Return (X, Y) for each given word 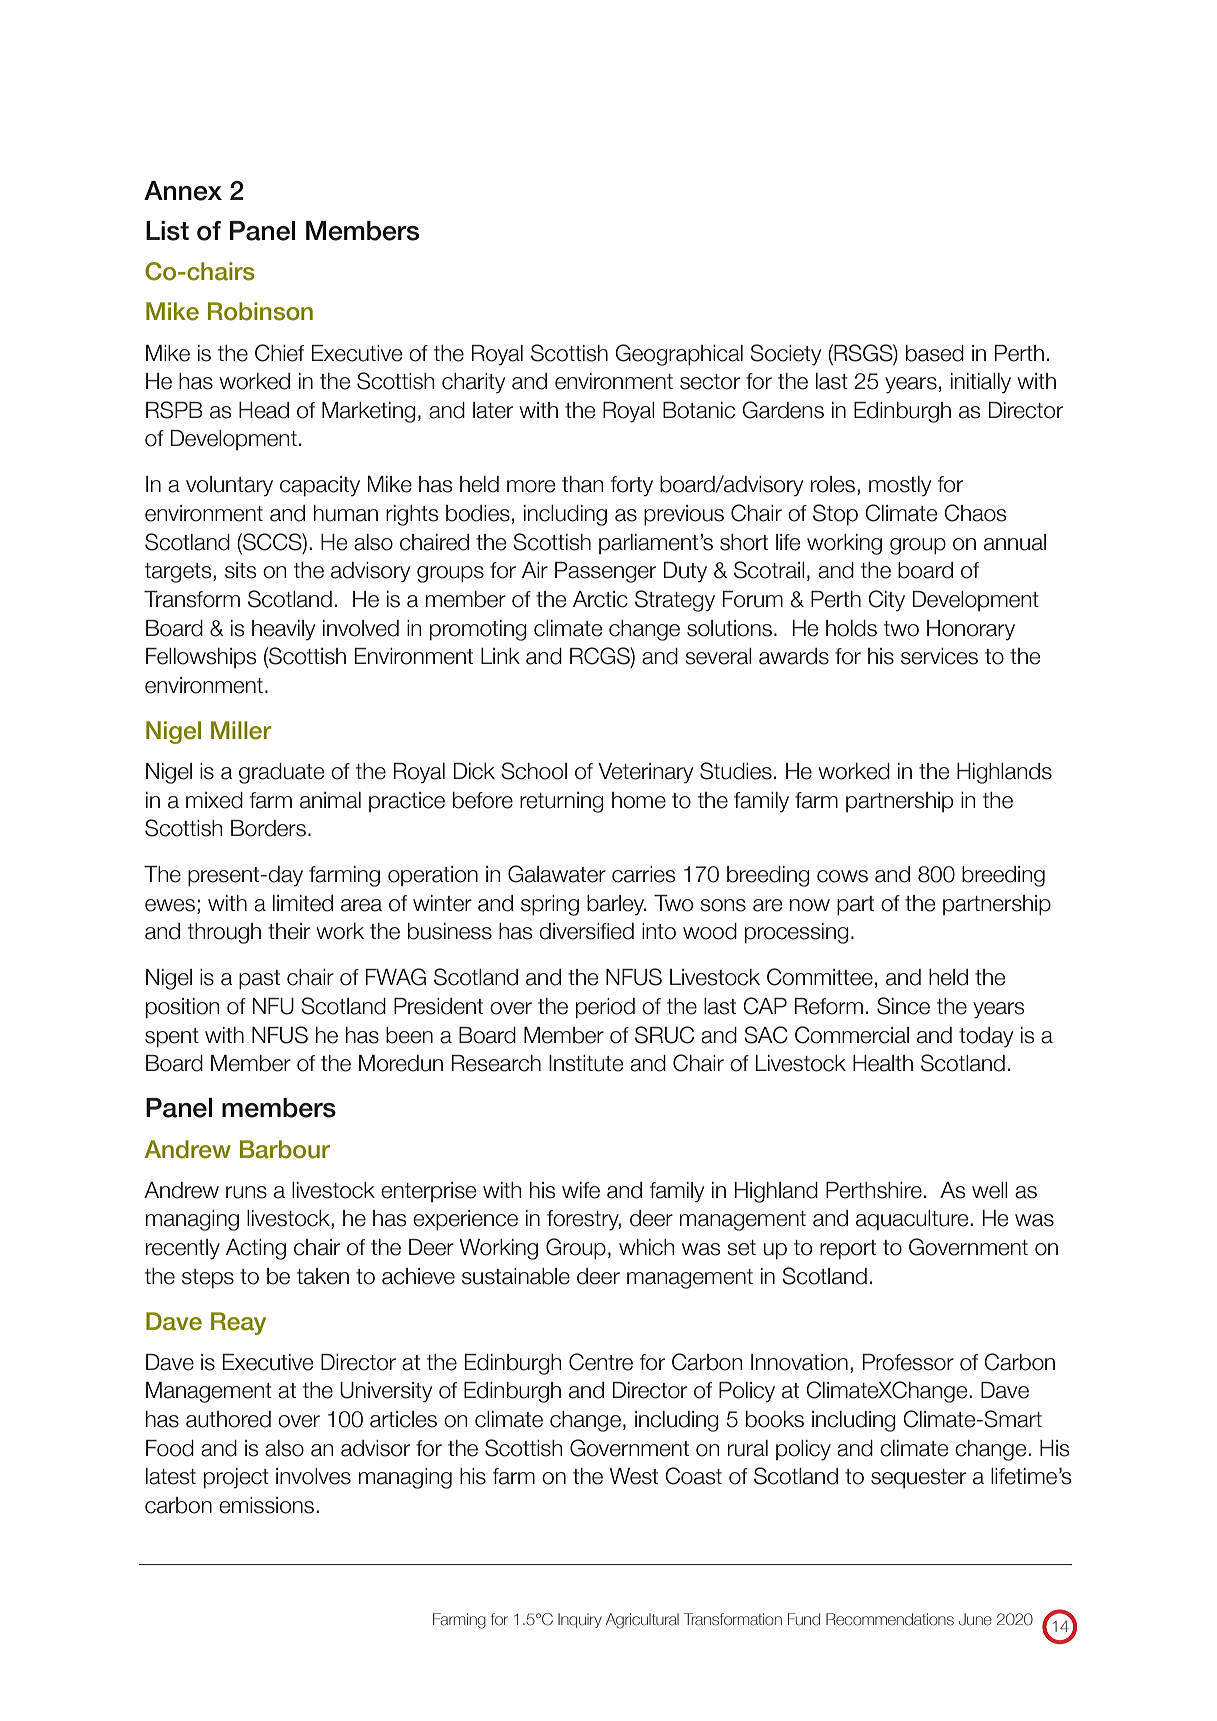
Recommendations (890, 1619)
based (935, 353)
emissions (268, 1505)
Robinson (260, 311)
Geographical (679, 355)
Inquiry (580, 1620)
